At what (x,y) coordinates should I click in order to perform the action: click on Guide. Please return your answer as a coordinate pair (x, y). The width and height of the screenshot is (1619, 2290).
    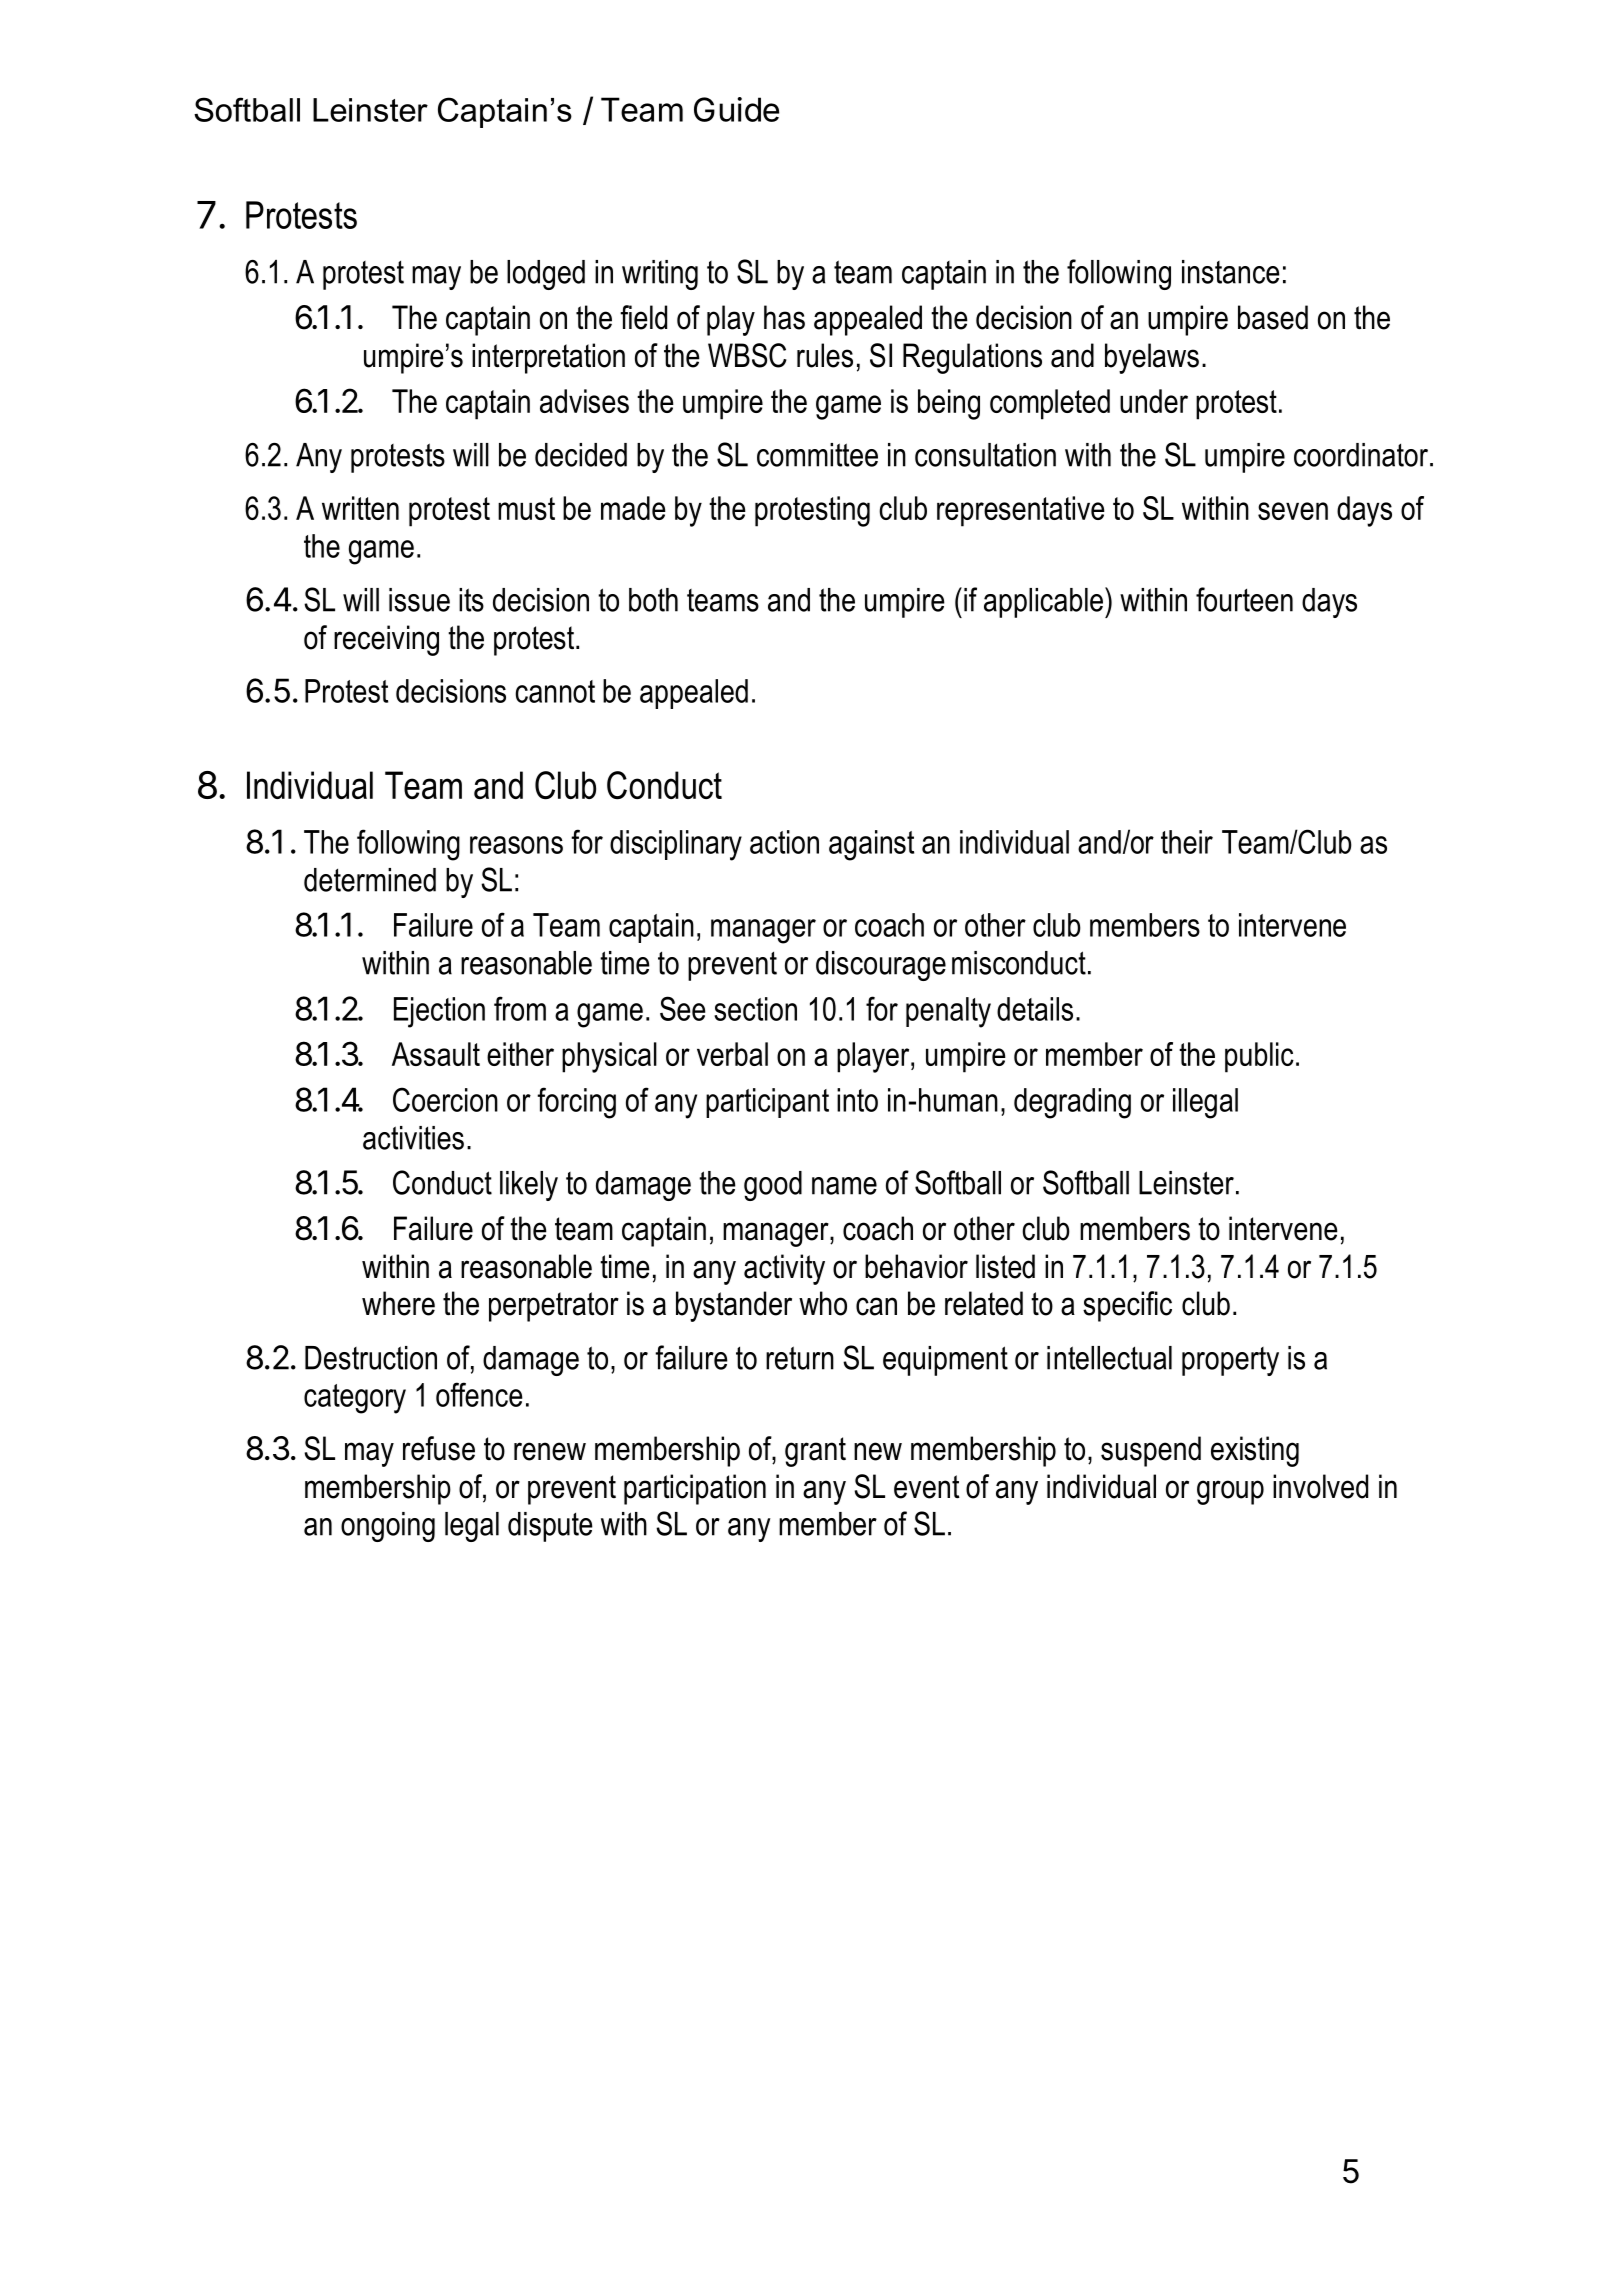
    Looking at the image, I should click on (736, 109).
